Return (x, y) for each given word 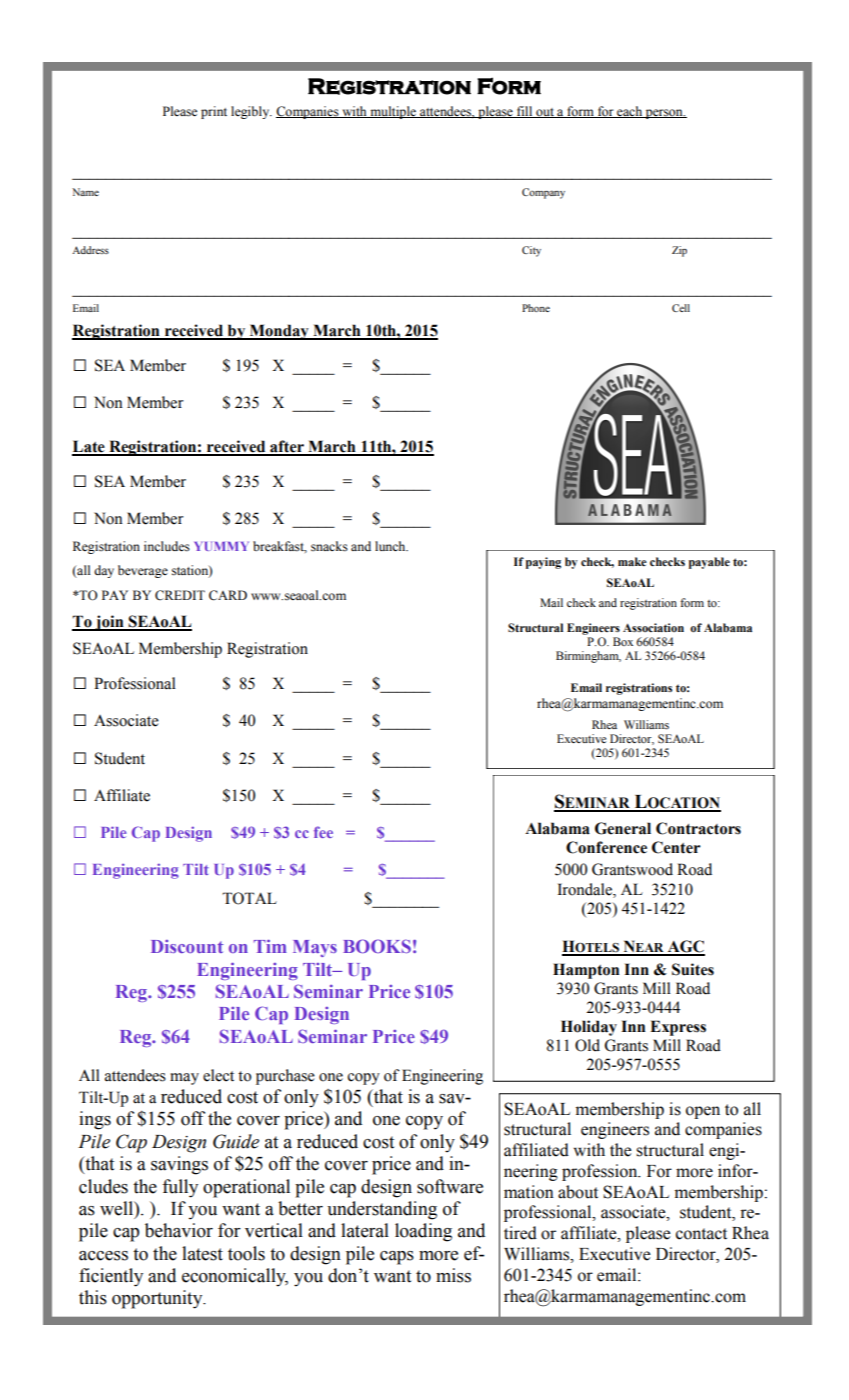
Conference (606, 847)
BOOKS (377, 946)
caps (397, 1258)
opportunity (158, 1299)
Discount (187, 946)
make (632, 561)
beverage (143, 571)
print (214, 112)
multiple (393, 112)
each (629, 112)
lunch (391, 546)
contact (701, 1234)
